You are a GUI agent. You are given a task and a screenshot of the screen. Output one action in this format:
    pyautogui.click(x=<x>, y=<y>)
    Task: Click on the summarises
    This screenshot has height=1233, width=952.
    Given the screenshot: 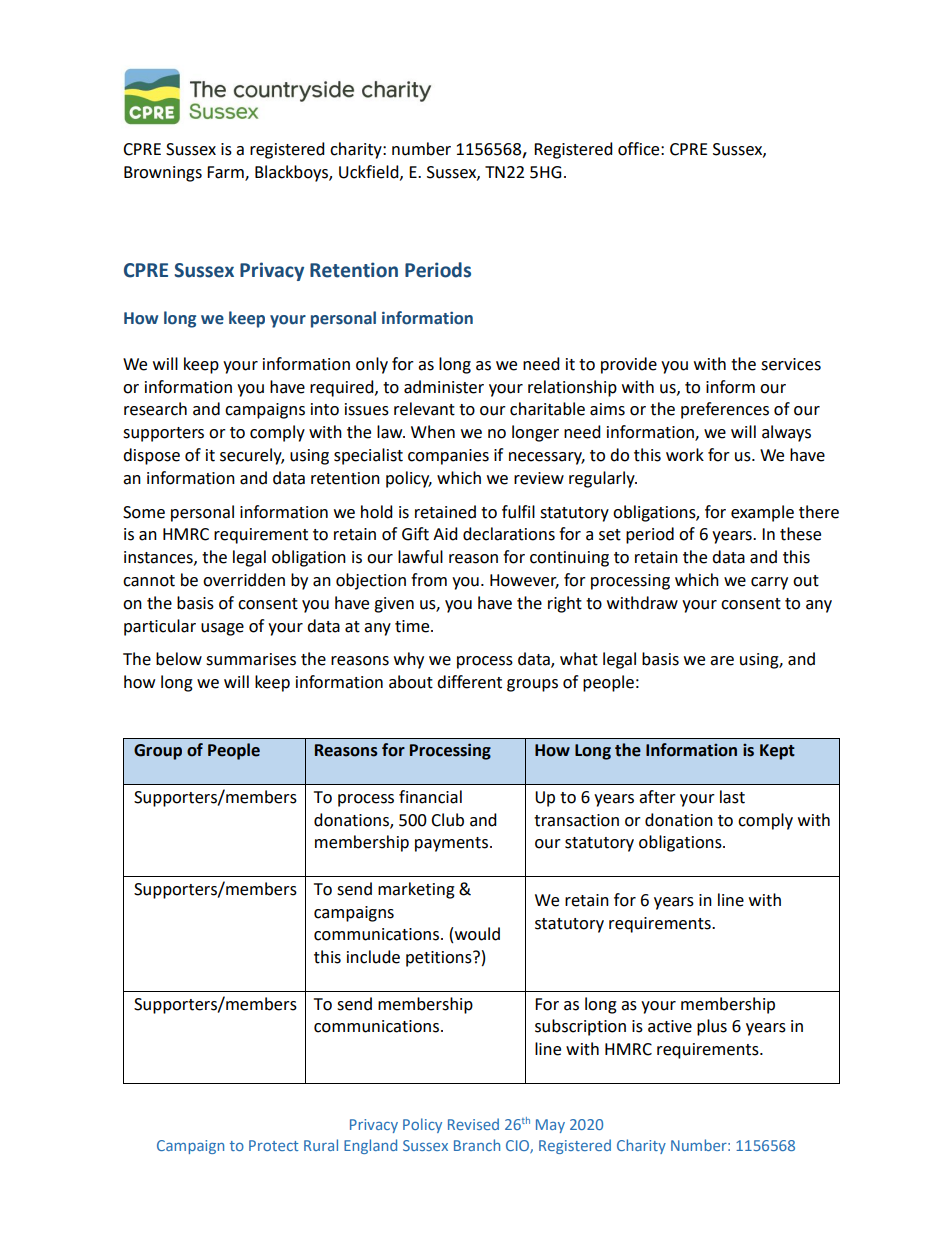 What is the action you would take?
    pyautogui.click(x=251, y=659)
